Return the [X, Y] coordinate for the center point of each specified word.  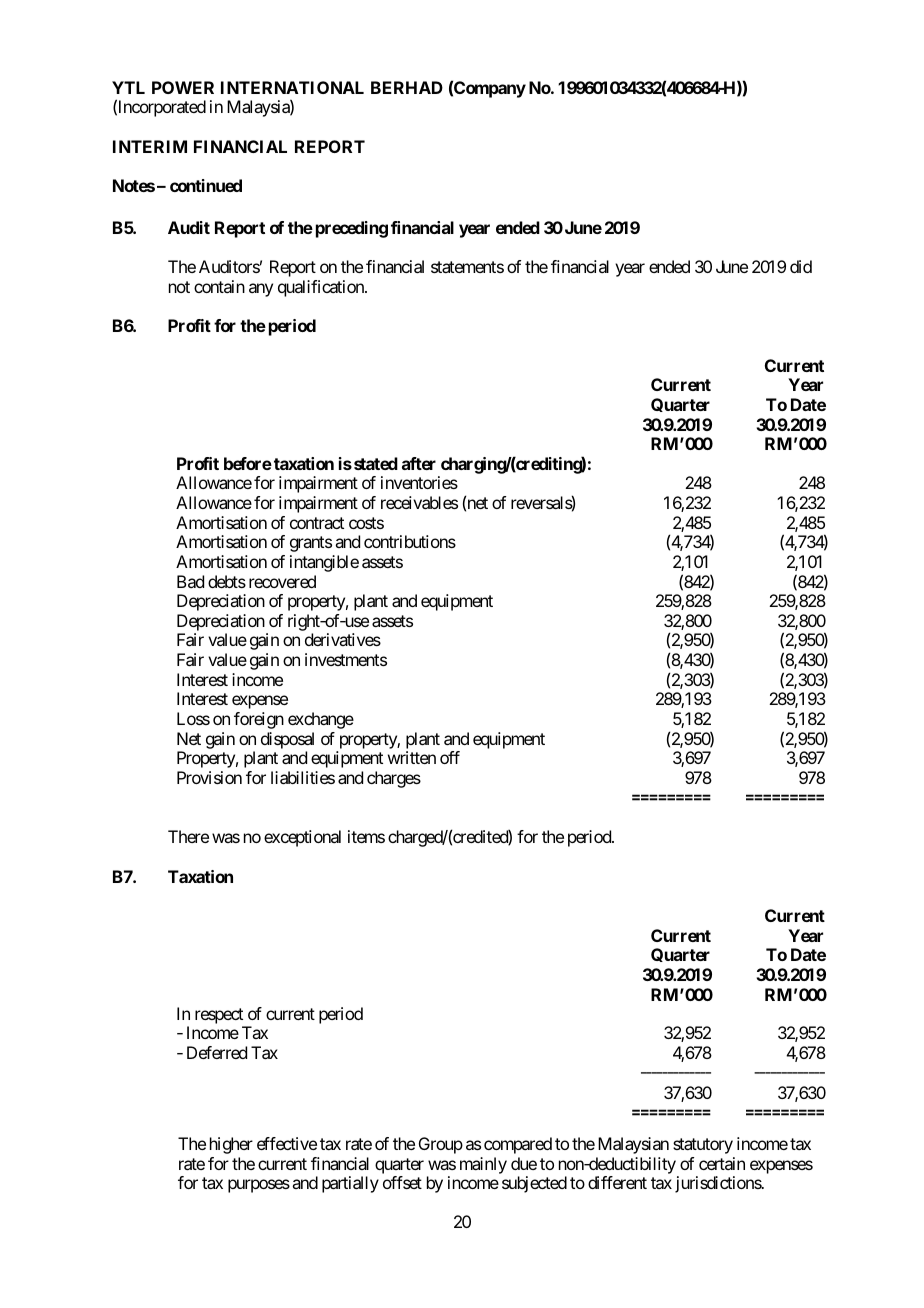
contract [317, 523]
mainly [483, 1165]
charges [394, 779]
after [419, 463]
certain [722, 1163]
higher [231, 1145]
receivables [419, 502]
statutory [703, 1146]
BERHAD [407, 87]
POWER [183, 87]
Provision [209, 777]
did [801, 266]
